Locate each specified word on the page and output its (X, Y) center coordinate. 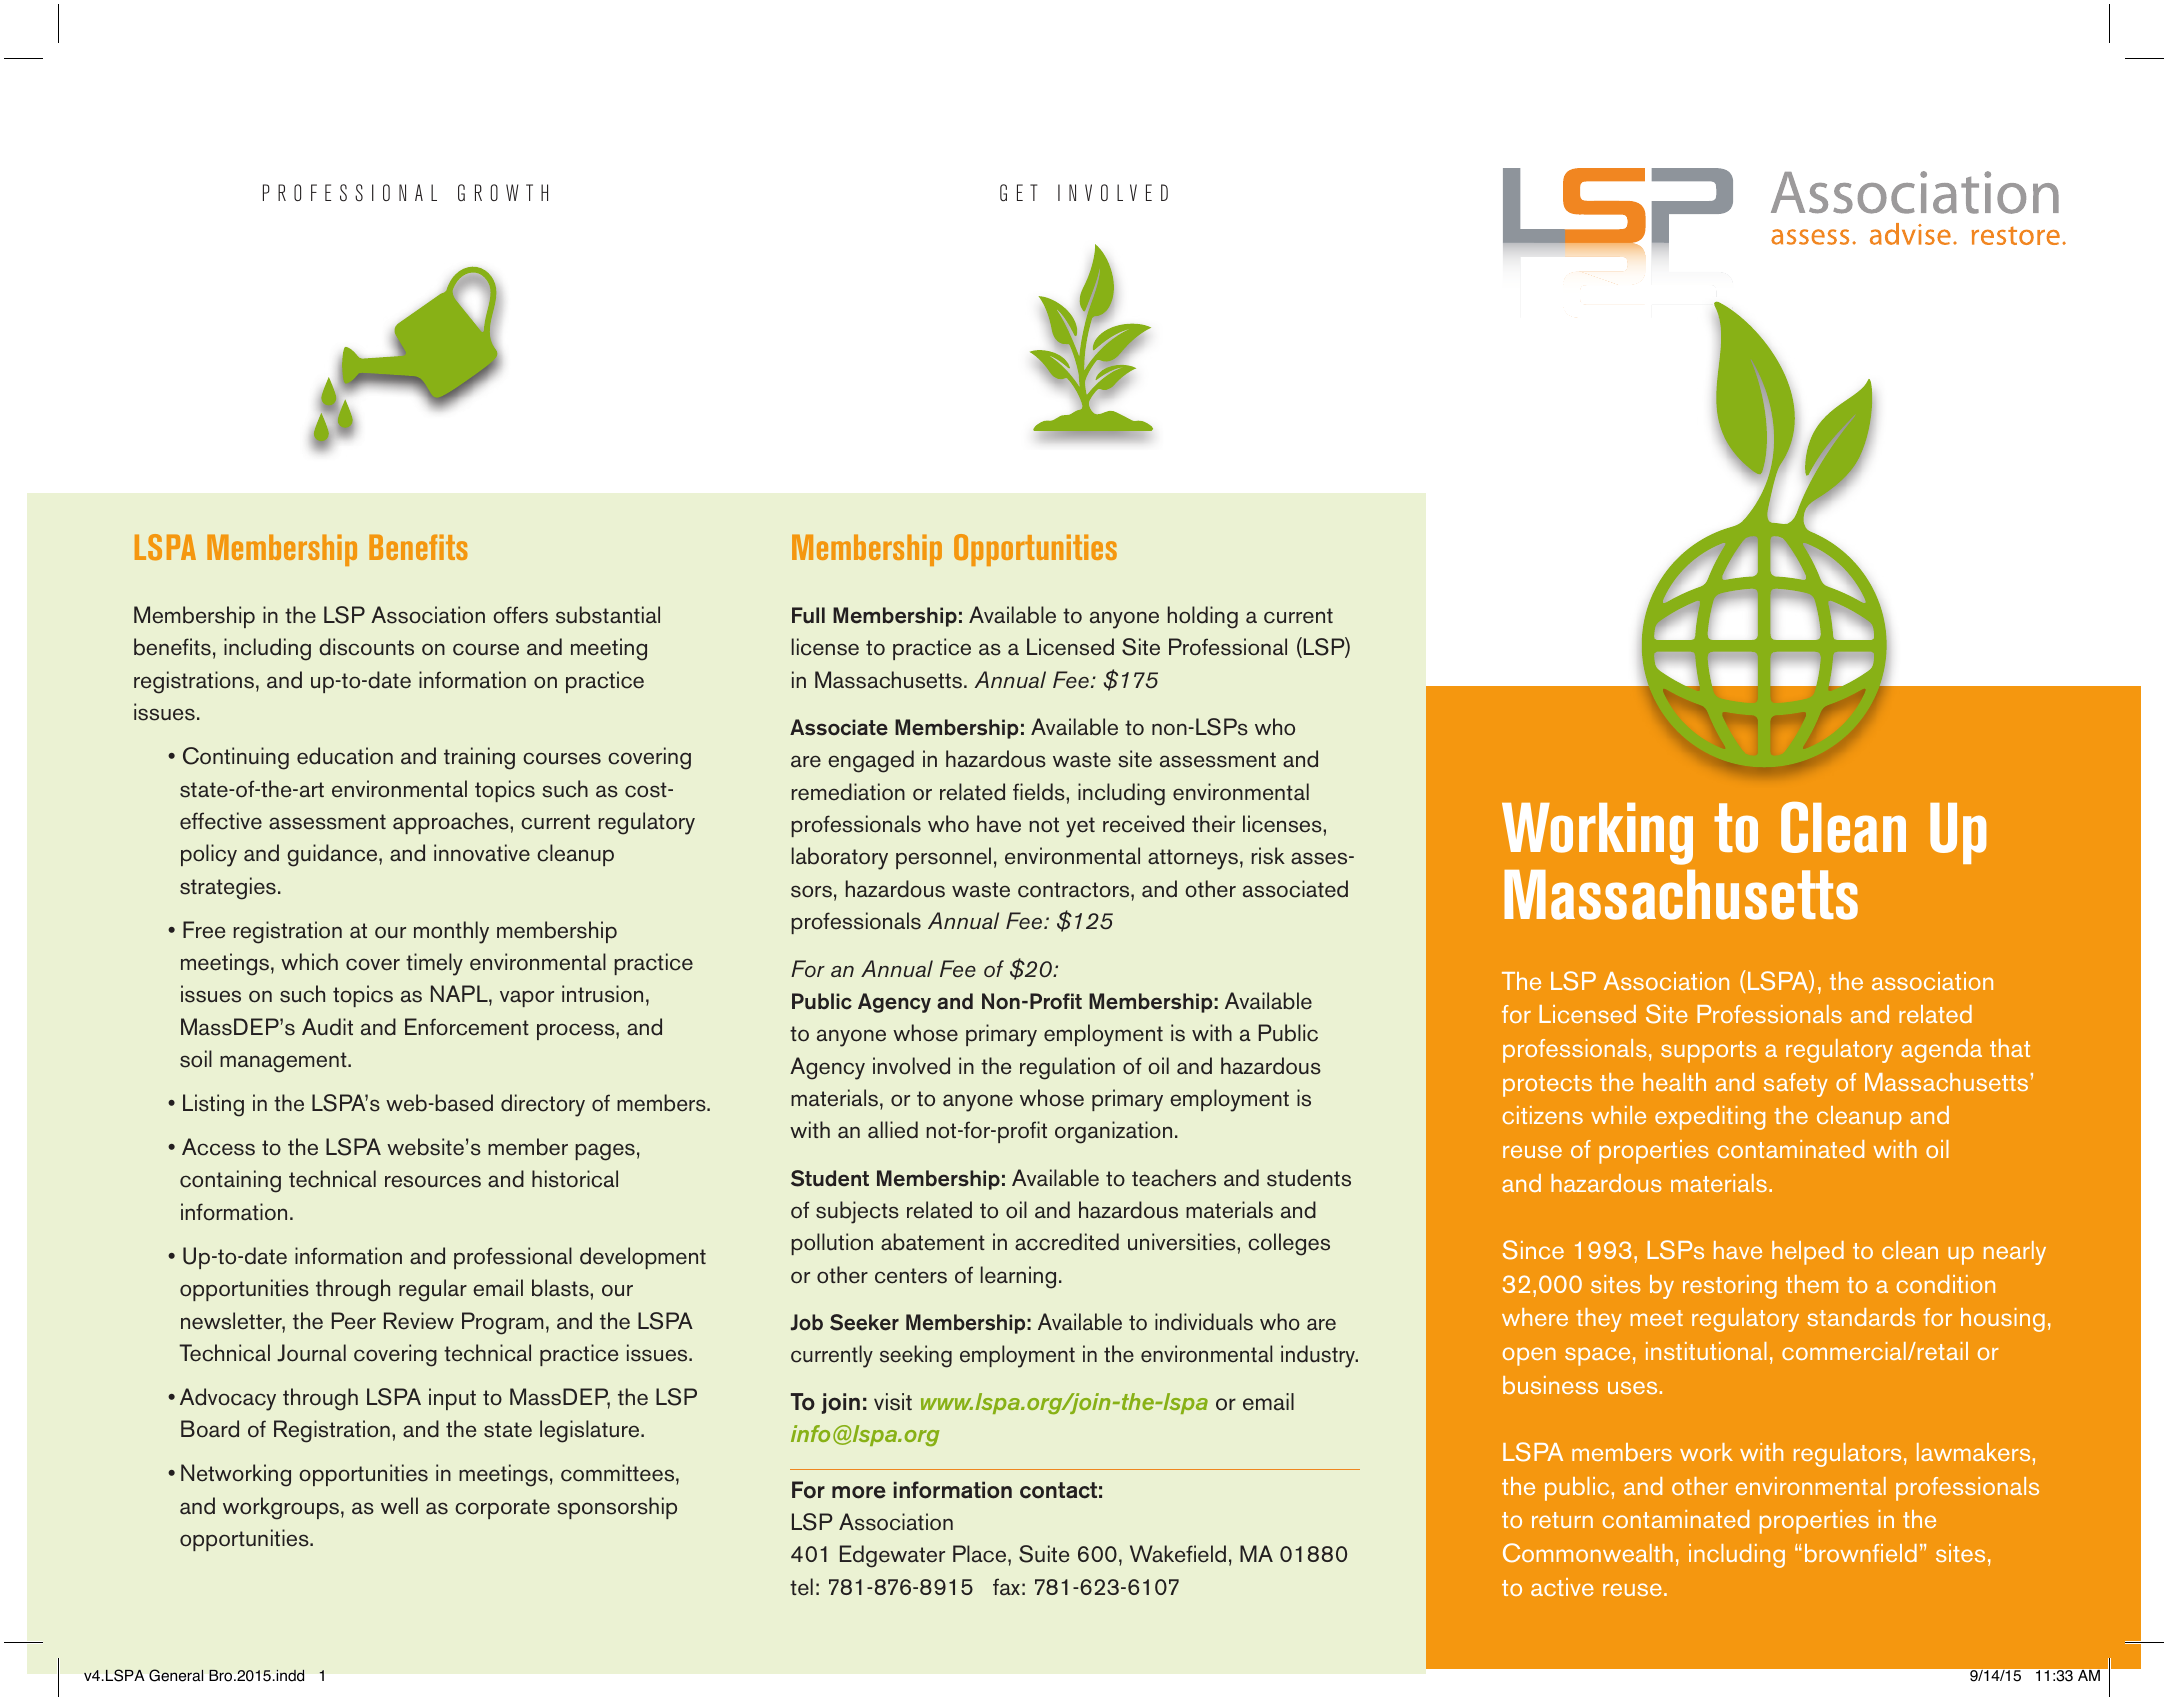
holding (1203, 617)
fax (1006, 1587)
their (1213, 824)
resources (433, 1181)
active (1562, 1587)
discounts (366, 647)
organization (1113, 1132)
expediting (1710, 1118)
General (176, 1675)
